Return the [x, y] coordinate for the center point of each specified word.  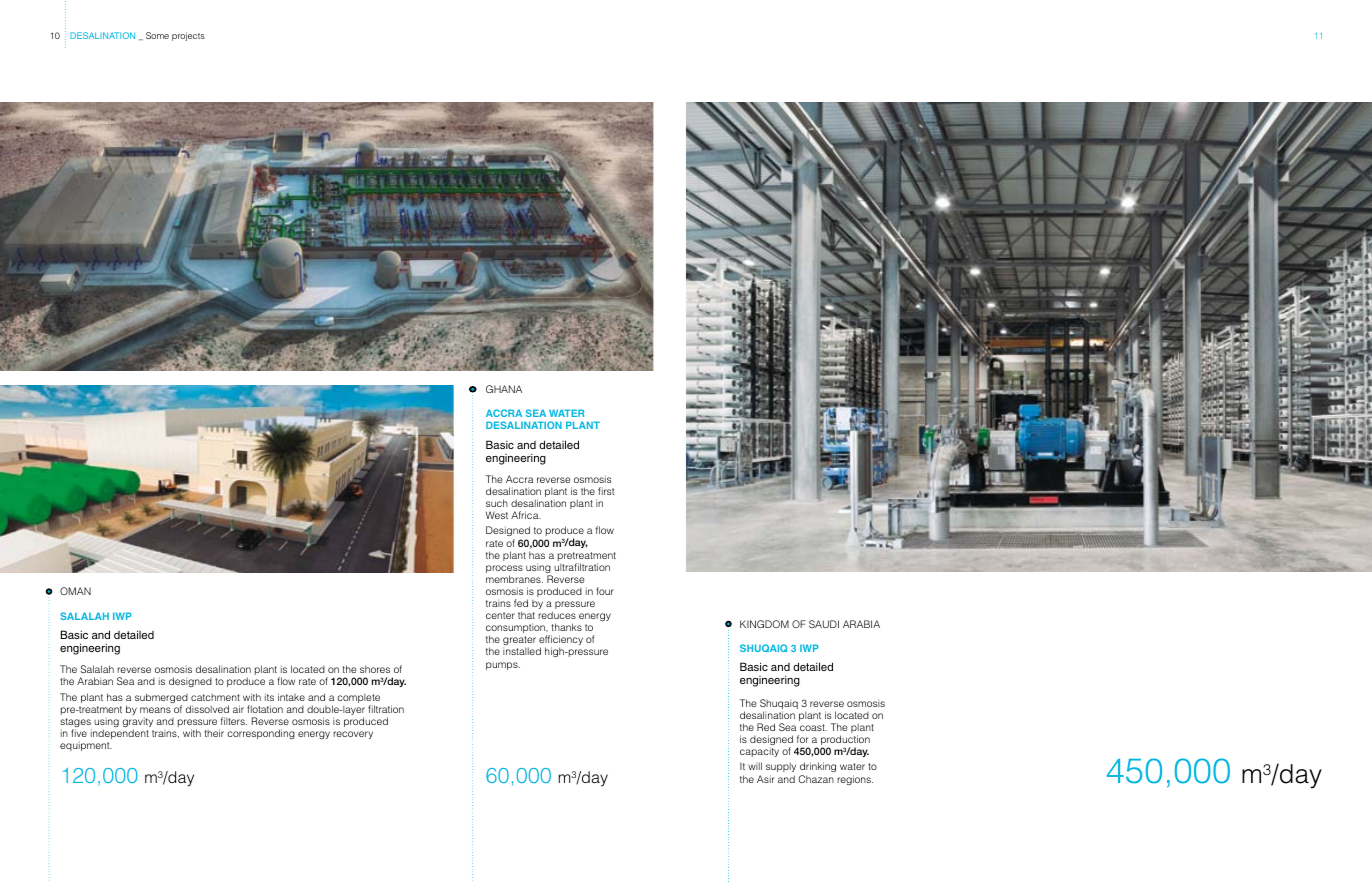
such [497, 503]
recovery [353, 735]
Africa [526, 515]
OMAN [75, 591]
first [606, 491]
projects [188, 36]
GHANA [504, 389]
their [214, 733]
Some [157, 35]
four [605, 591]
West [497, 515]
